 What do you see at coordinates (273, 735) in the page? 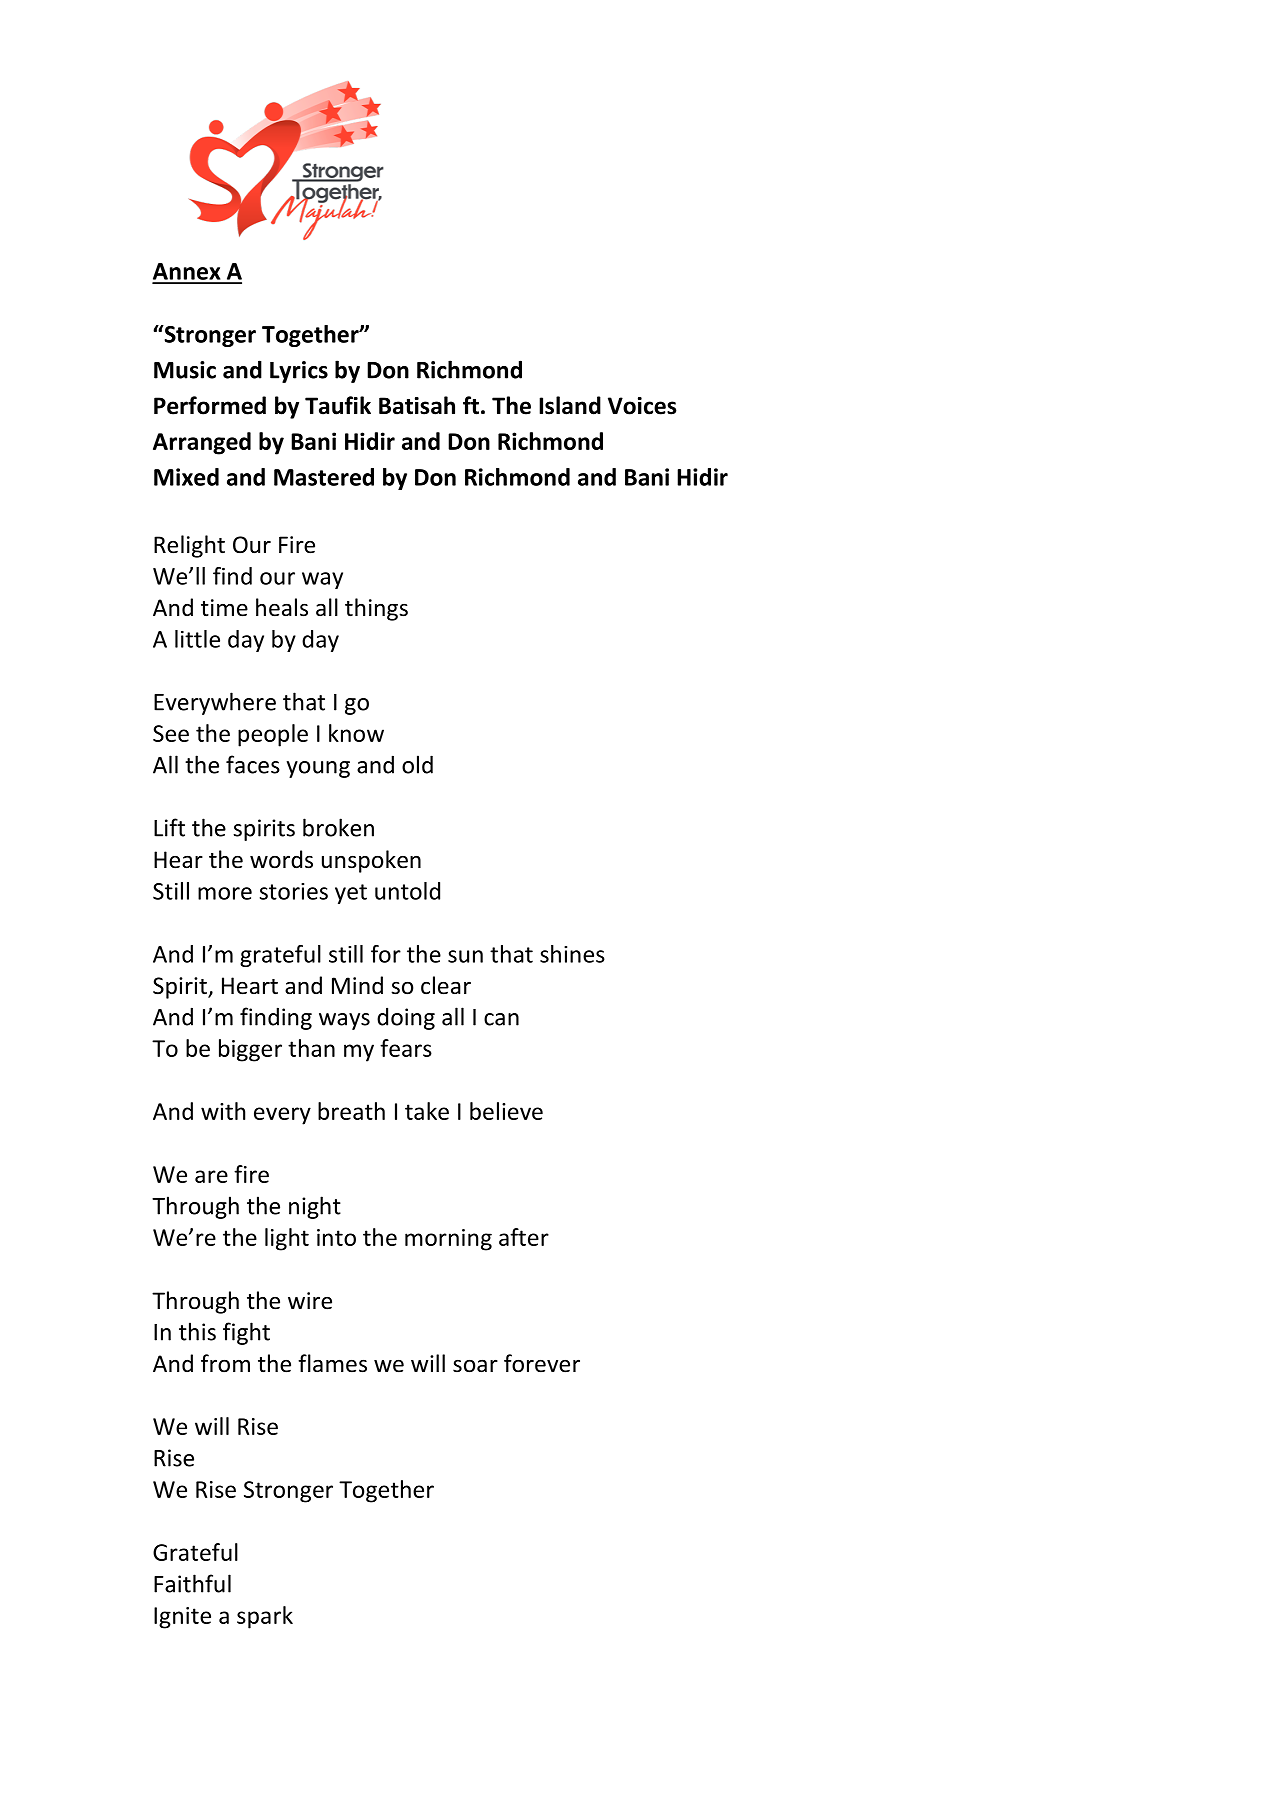
I see `people` at bounding box center [273, 735].
